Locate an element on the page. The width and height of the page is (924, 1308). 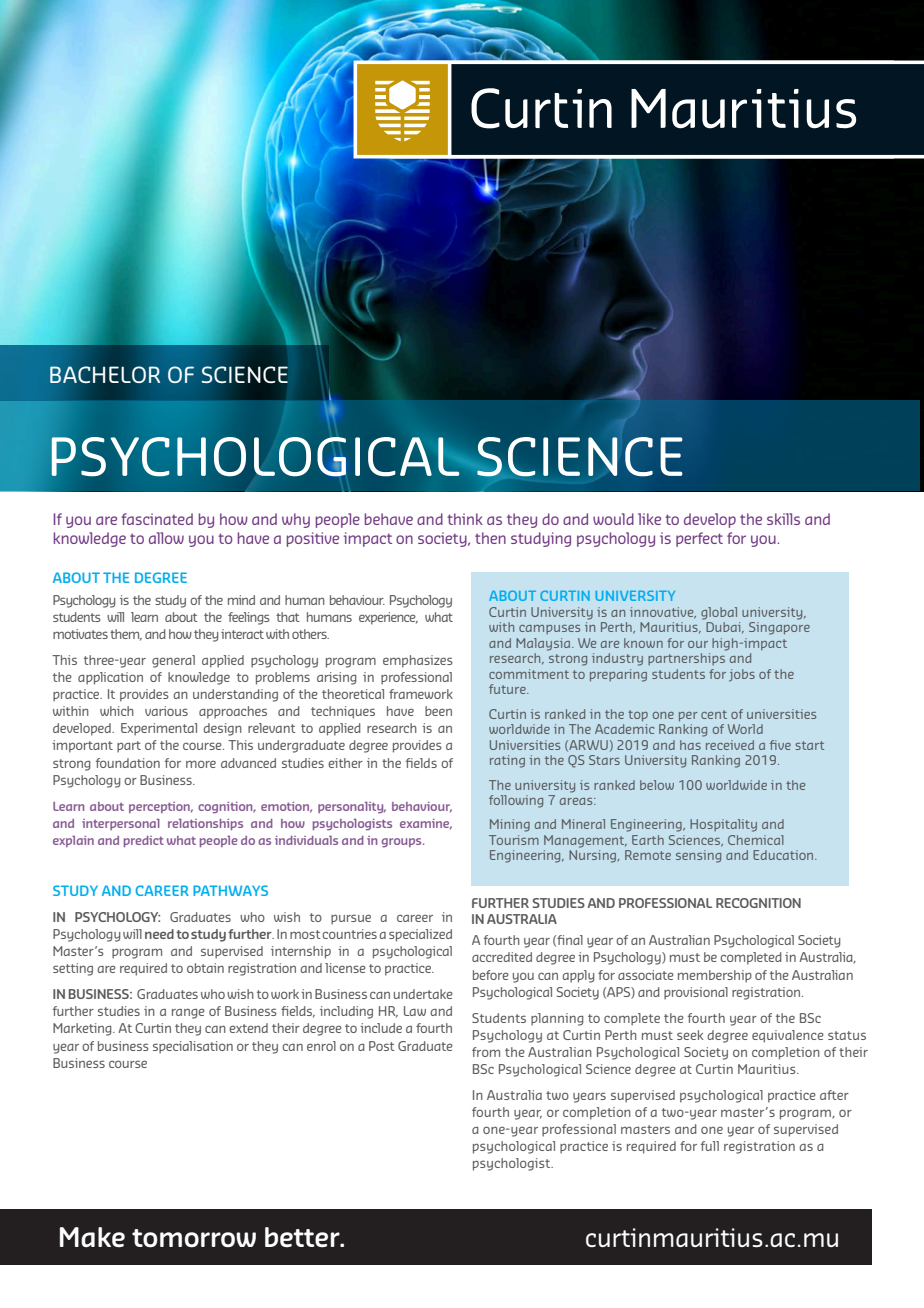
skills is located at coordinates (783, 519).
